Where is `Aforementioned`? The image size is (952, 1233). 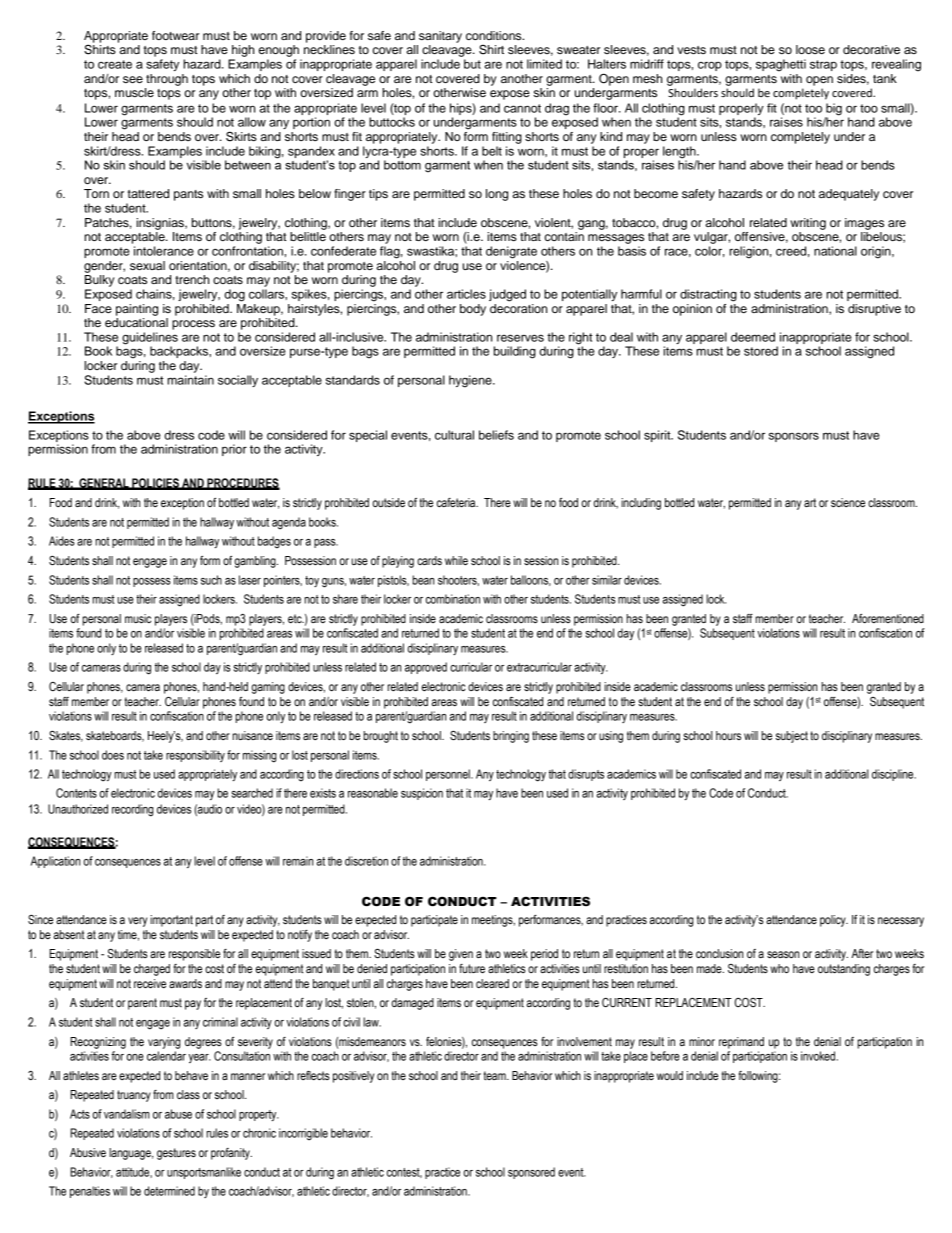 Aforementioned is located at coordinates (888, 618).
